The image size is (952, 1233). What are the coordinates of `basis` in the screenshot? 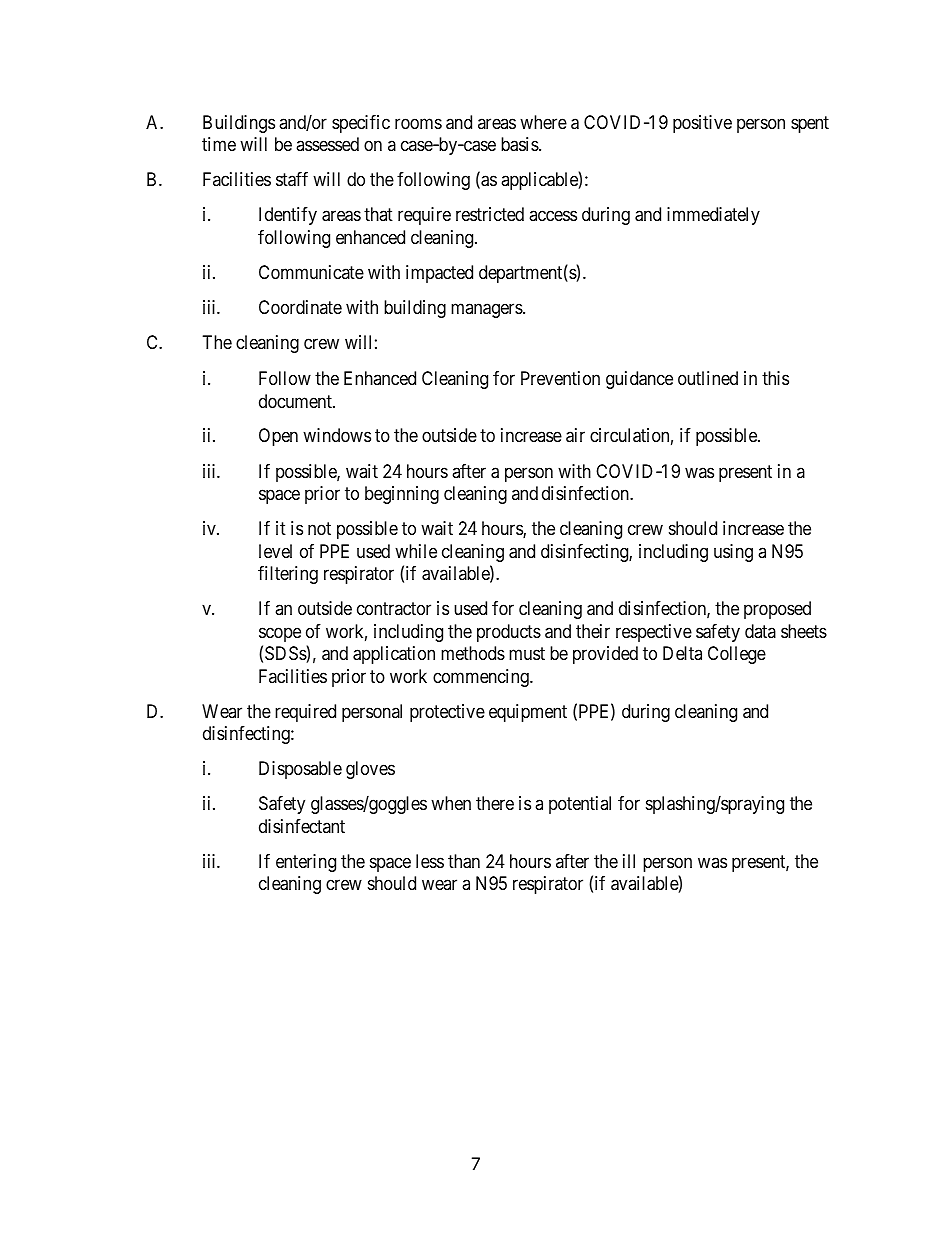 It's located at (520, 144).
